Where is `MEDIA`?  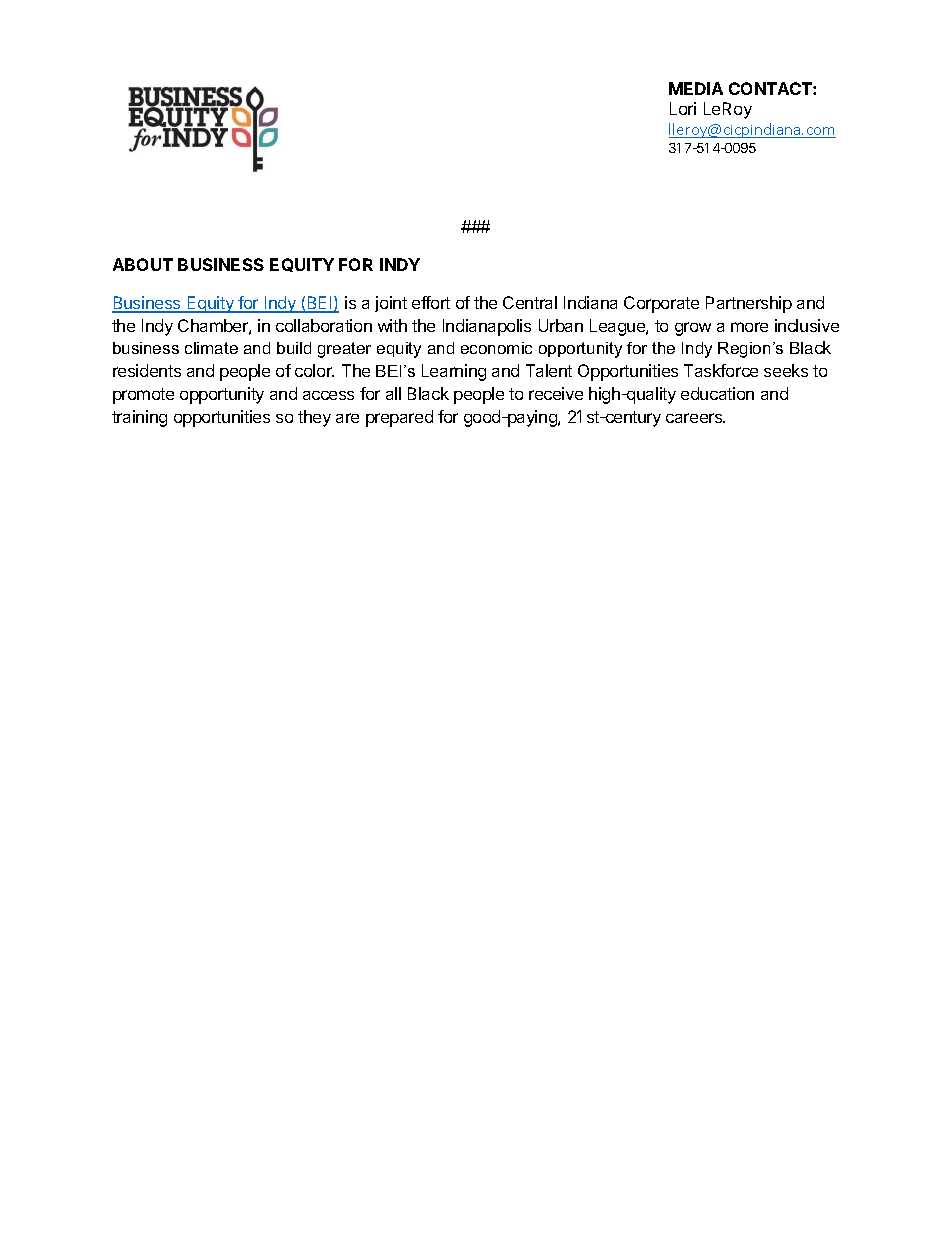
MEDIA is located at coordinates (696, 88).
